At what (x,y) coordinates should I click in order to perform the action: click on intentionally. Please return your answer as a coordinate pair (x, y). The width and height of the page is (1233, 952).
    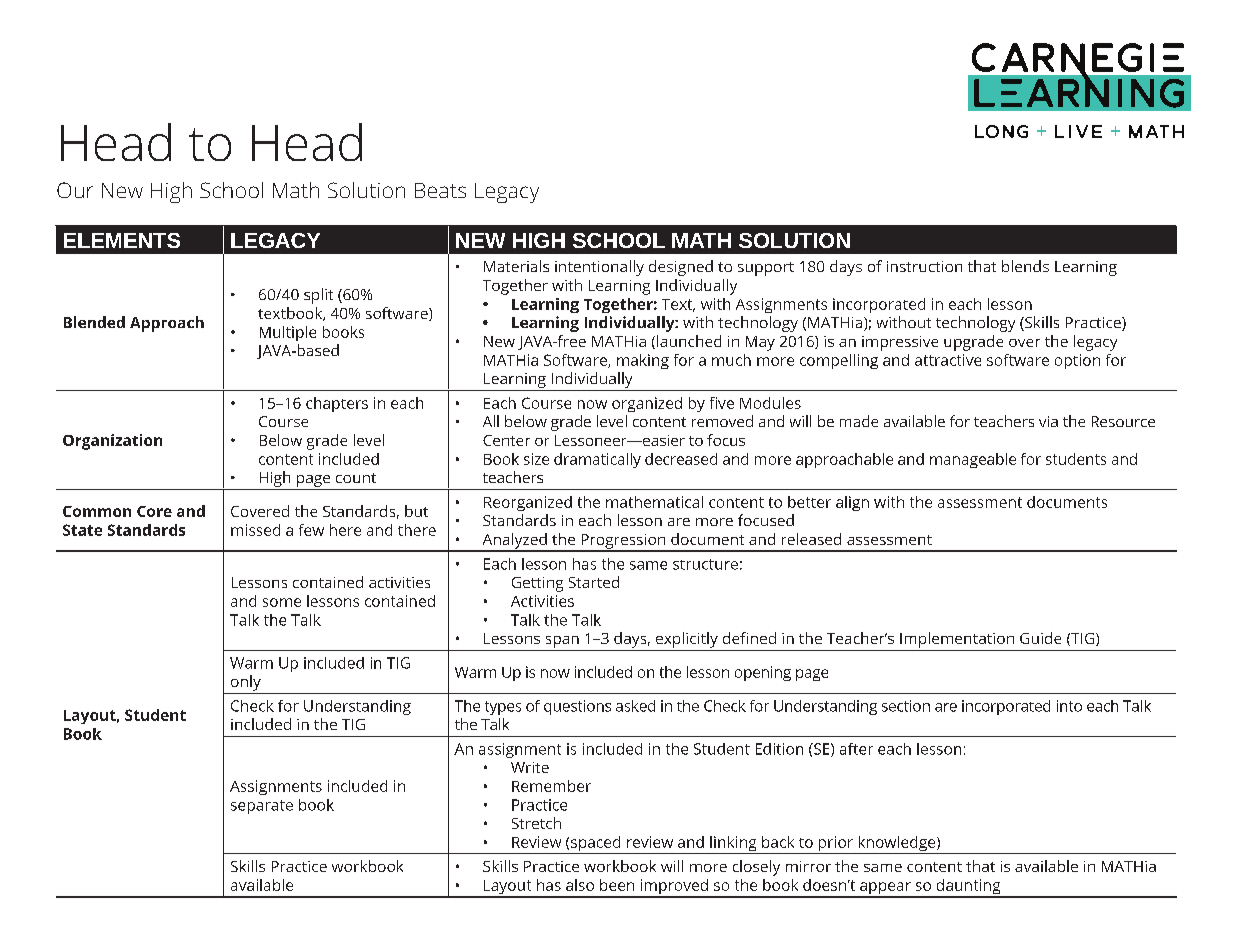
    Looking at the image, I should click on (599, 268).
